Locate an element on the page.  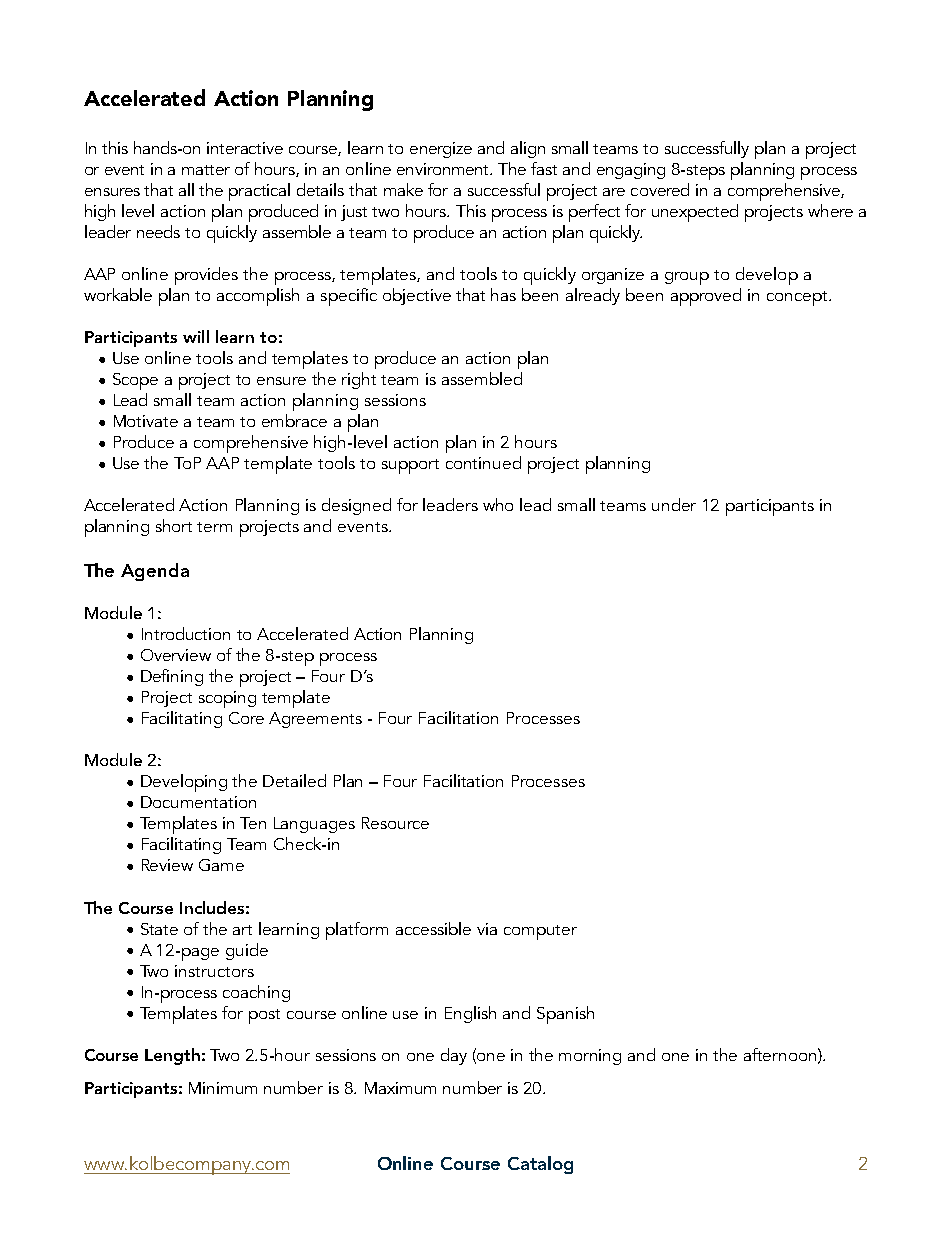
approved is located at coordinates (706, 297).
